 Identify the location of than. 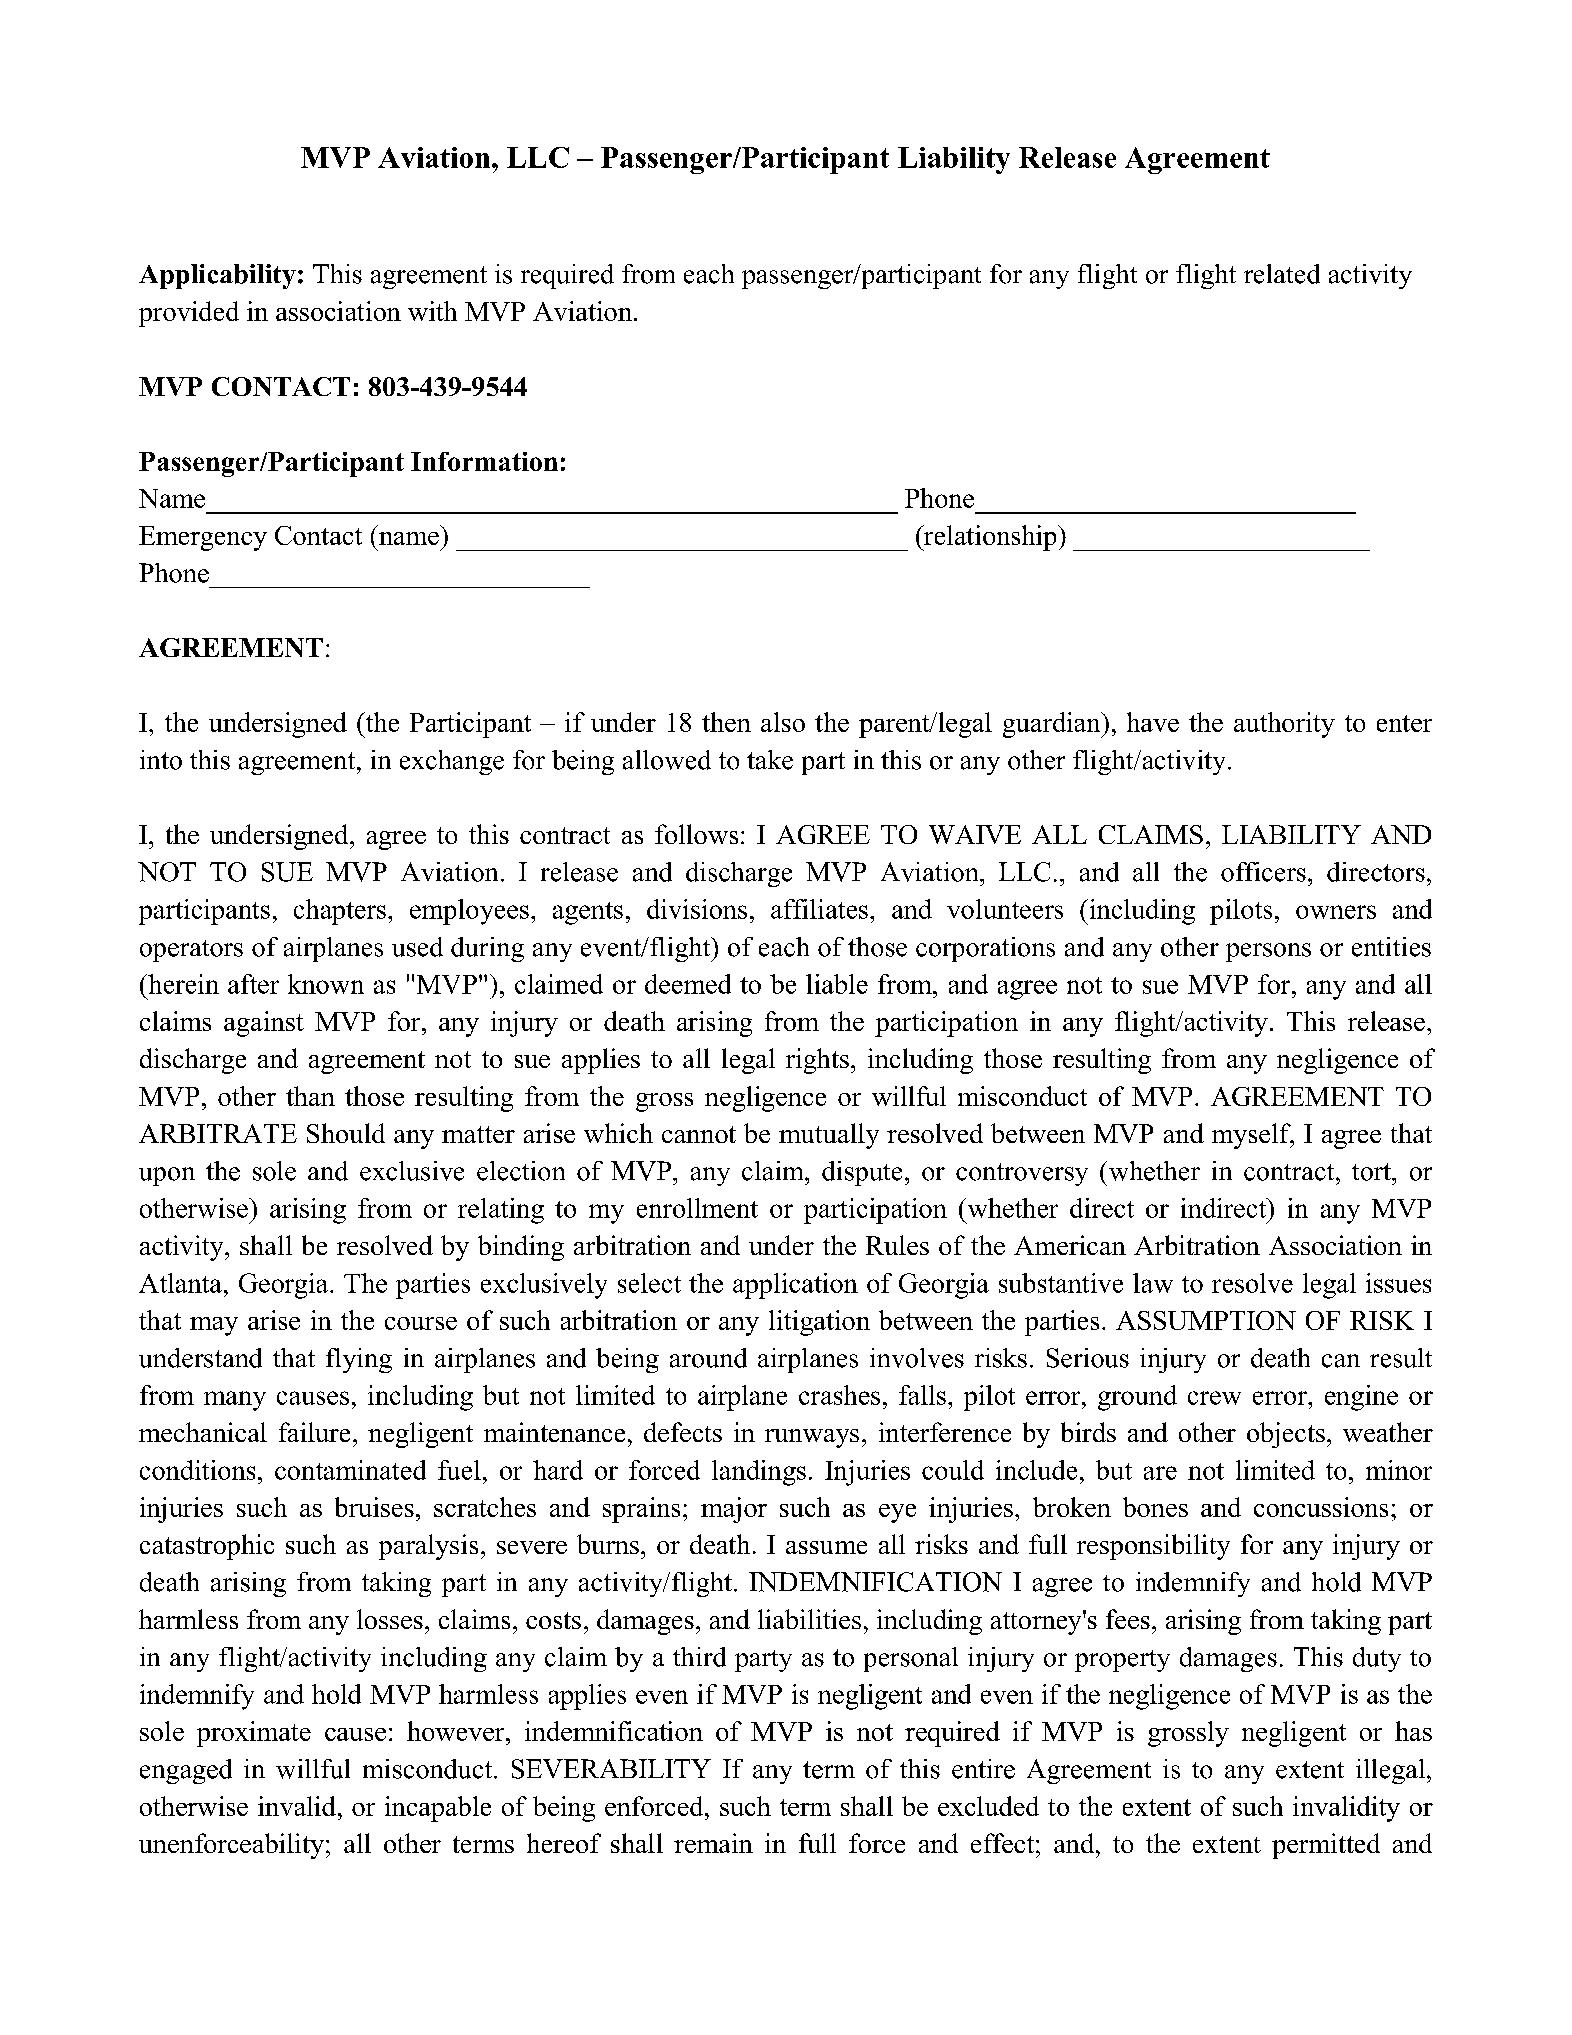
(310, 1096).
